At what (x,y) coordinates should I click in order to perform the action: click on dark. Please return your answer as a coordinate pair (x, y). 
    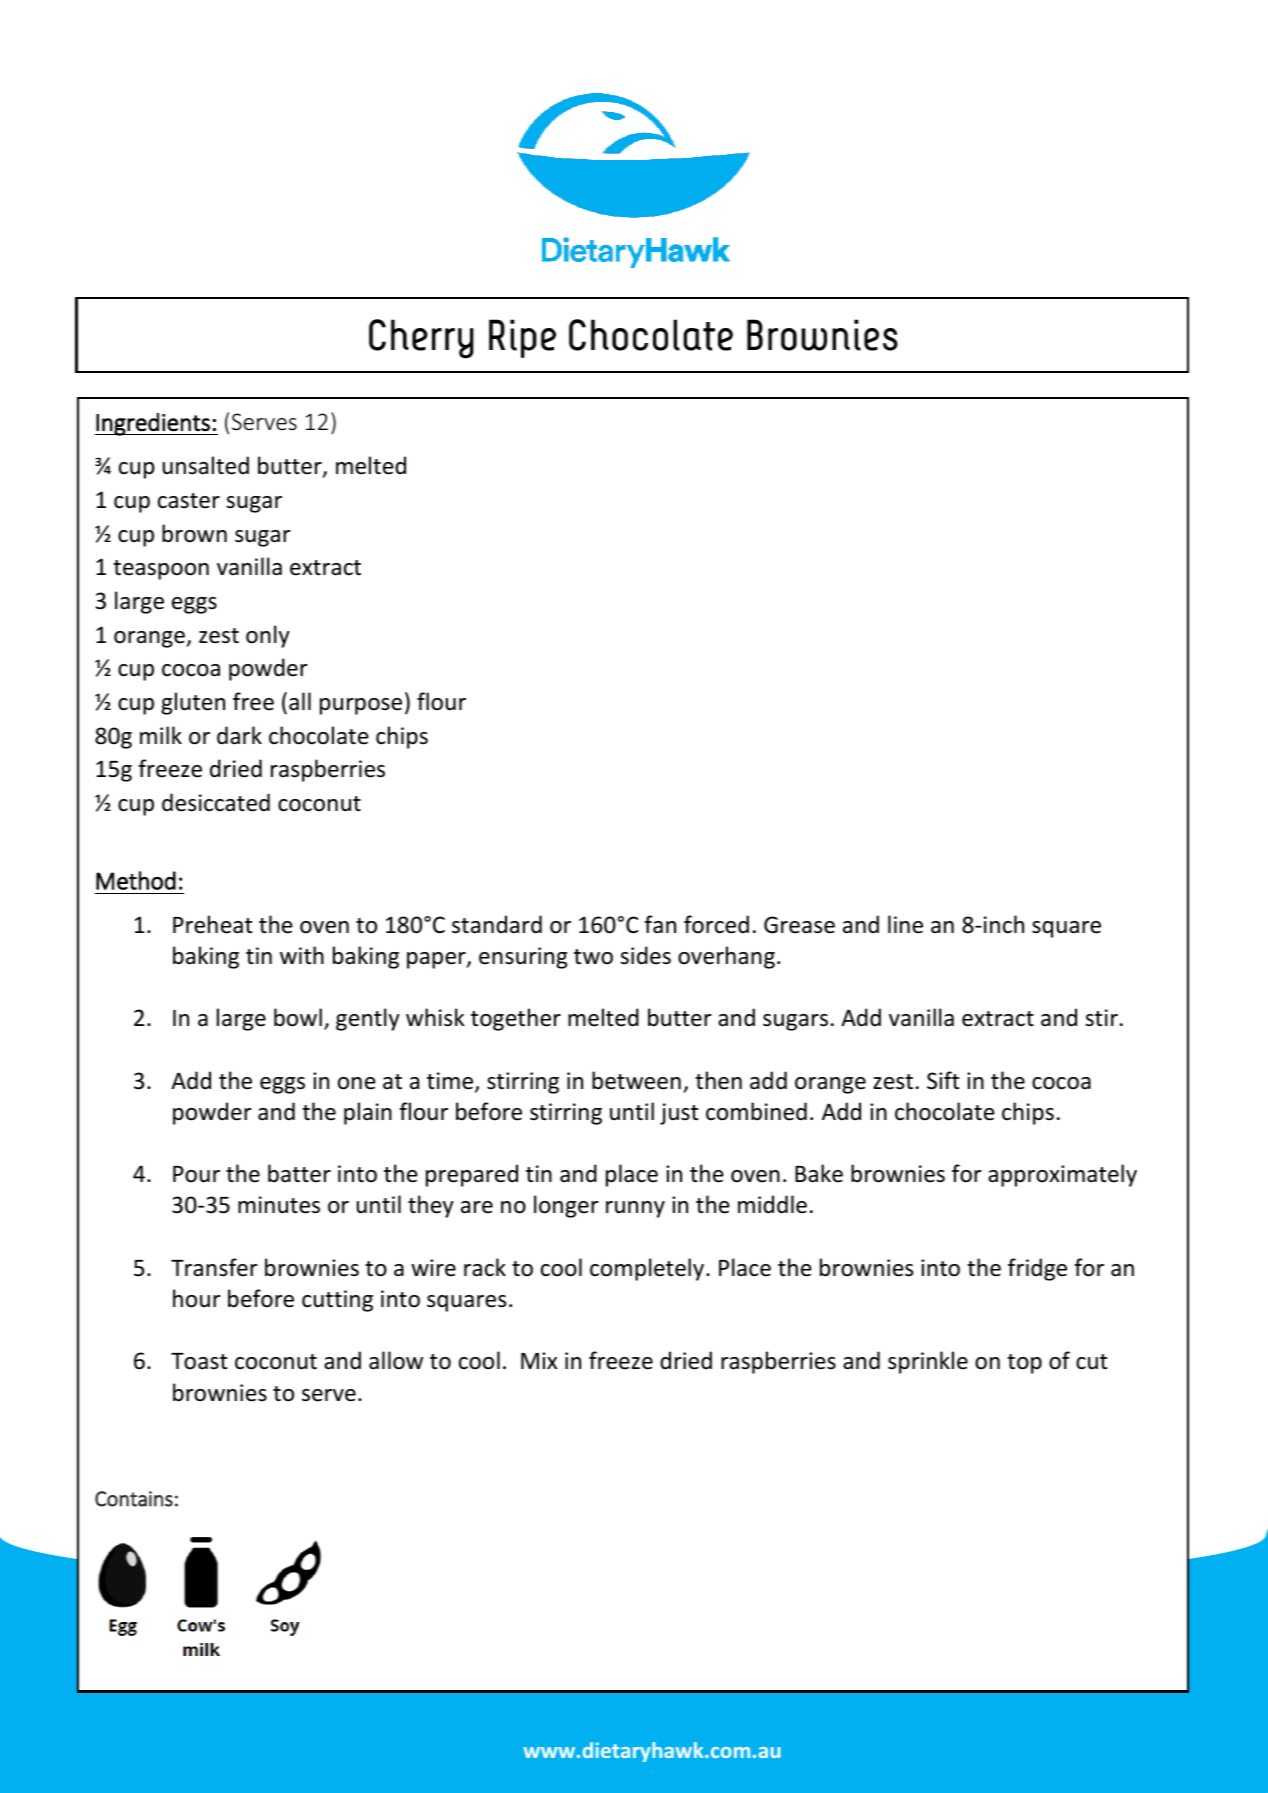
    Looking at the image, I should click on (239, 735).
